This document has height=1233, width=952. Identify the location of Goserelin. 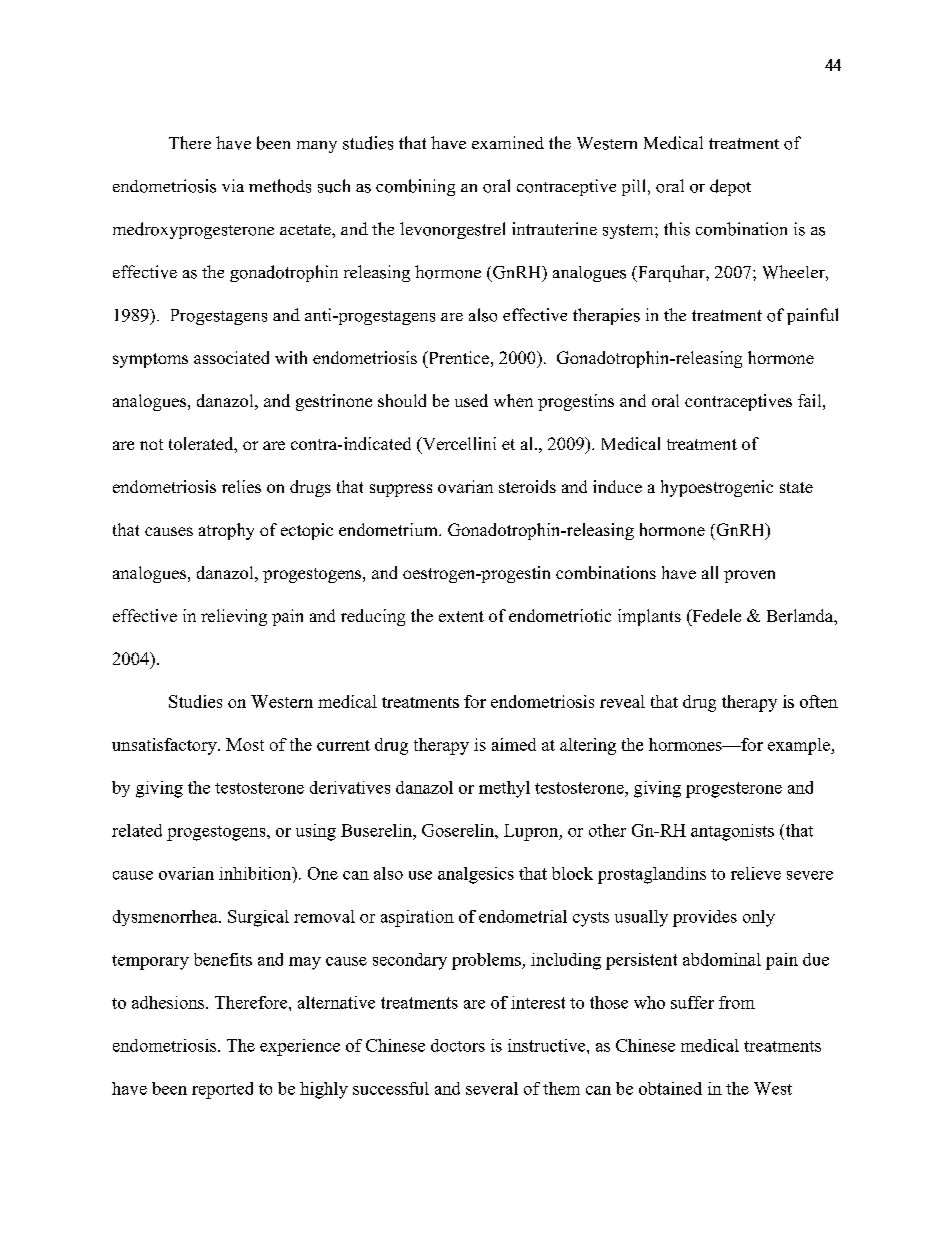
(459, 830).
